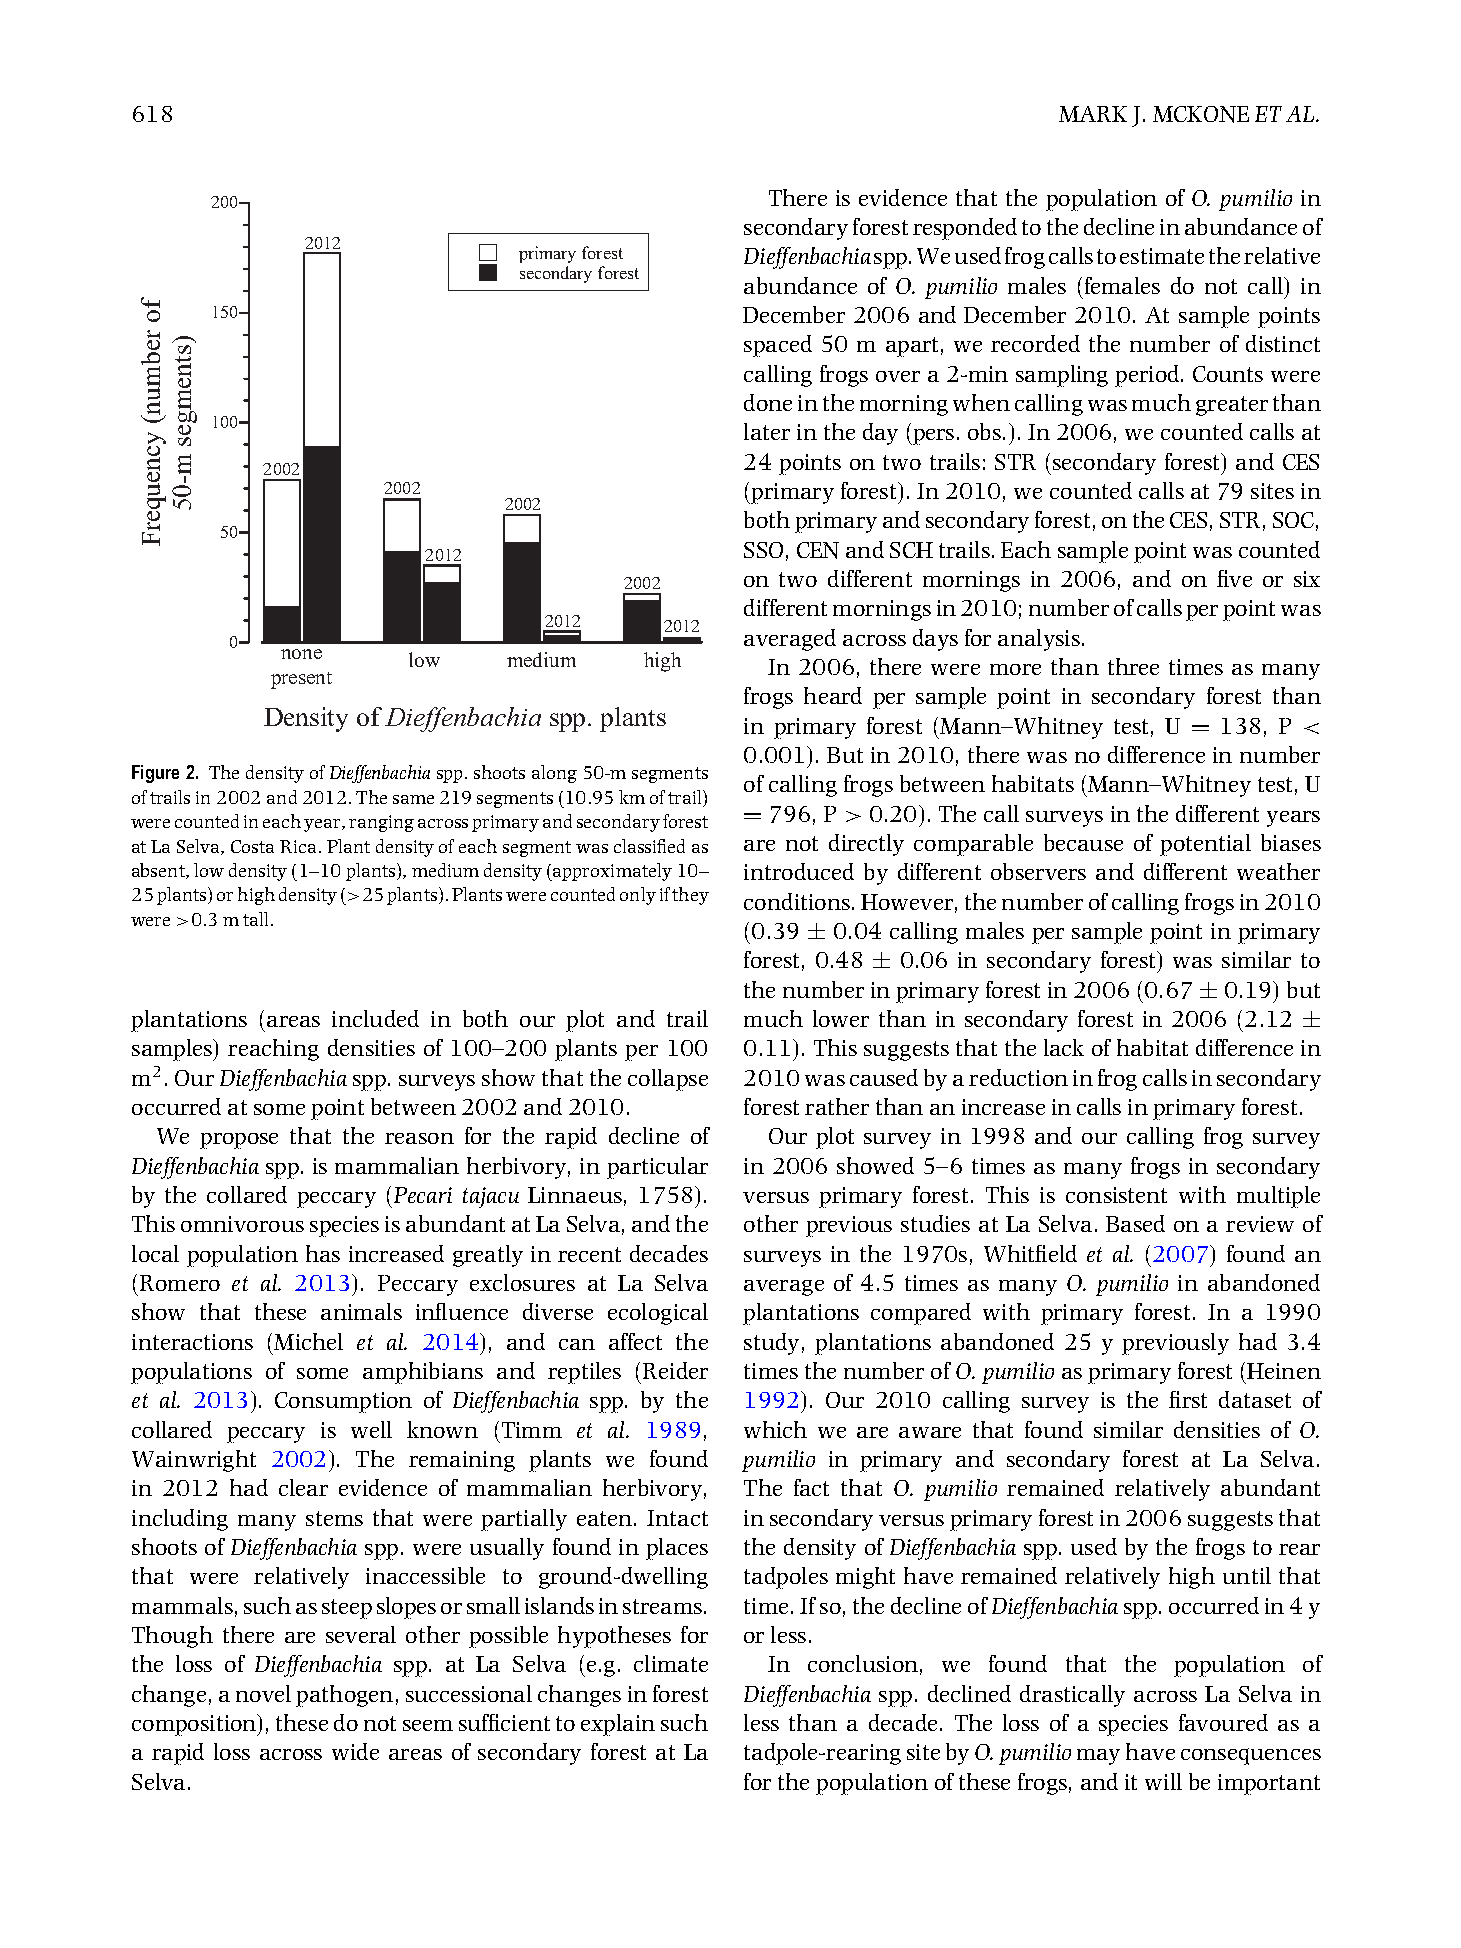 The image size is (1461, 1948). I want to click on MARK, so click(1093, 114).
